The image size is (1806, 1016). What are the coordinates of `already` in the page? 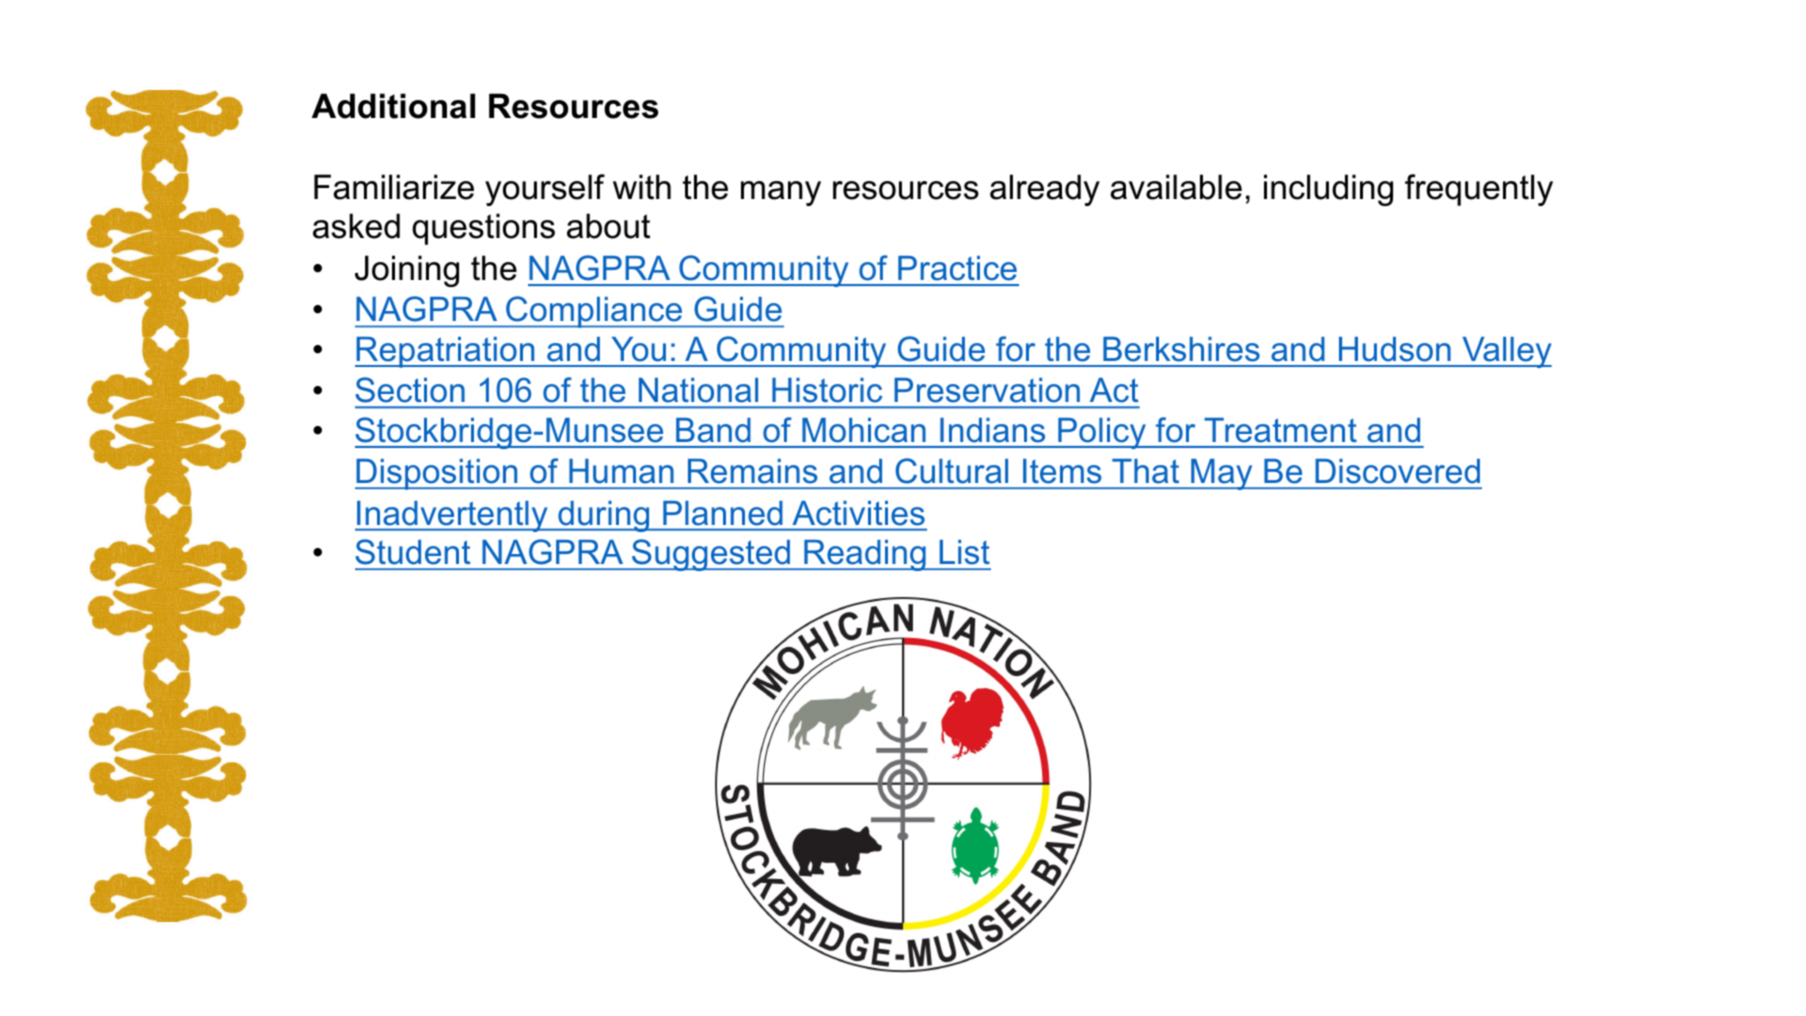 It's located at (1045, 190).
